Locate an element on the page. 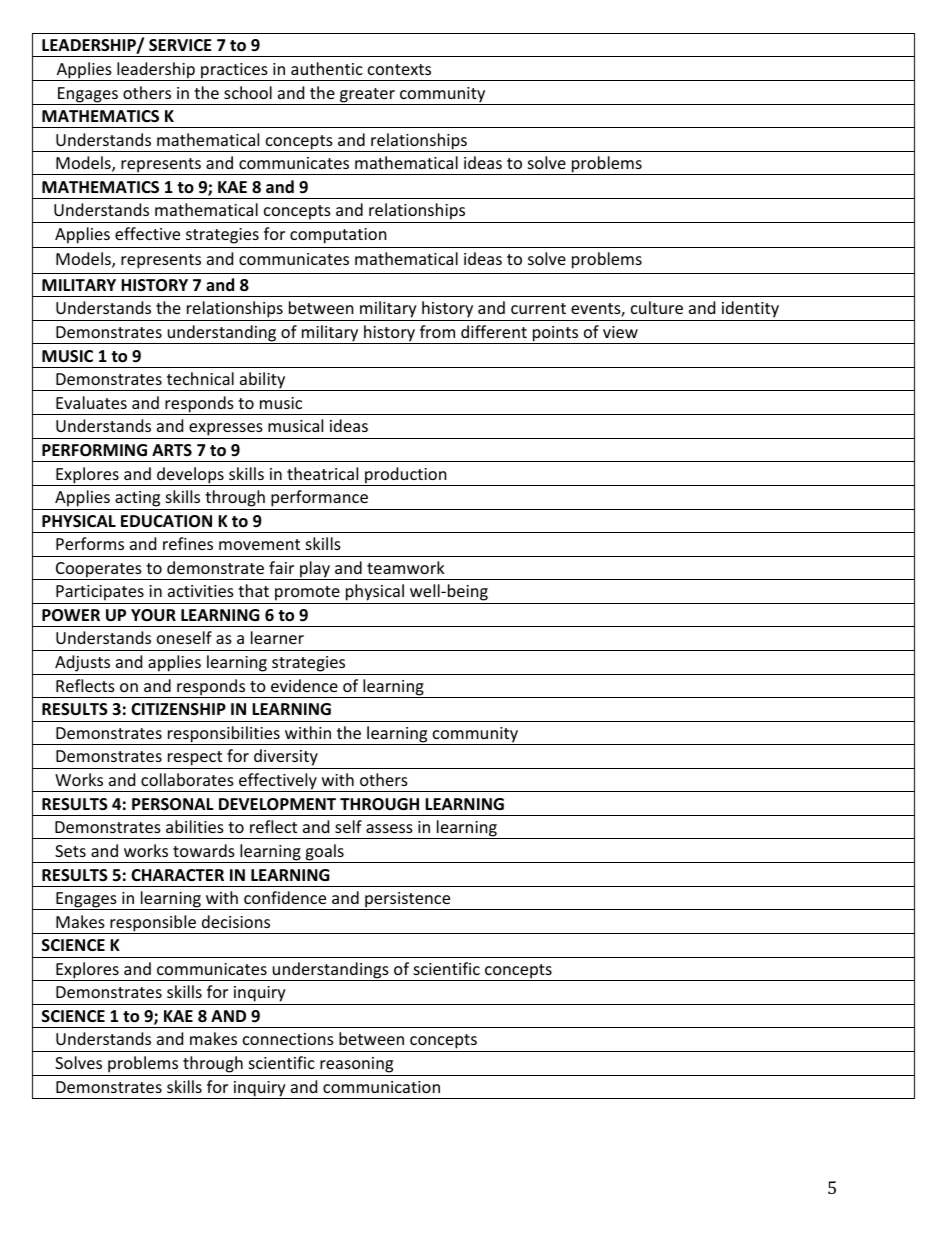 The height and width of the page is (1233, 952). connections is located at coordinates (288, 1039).
